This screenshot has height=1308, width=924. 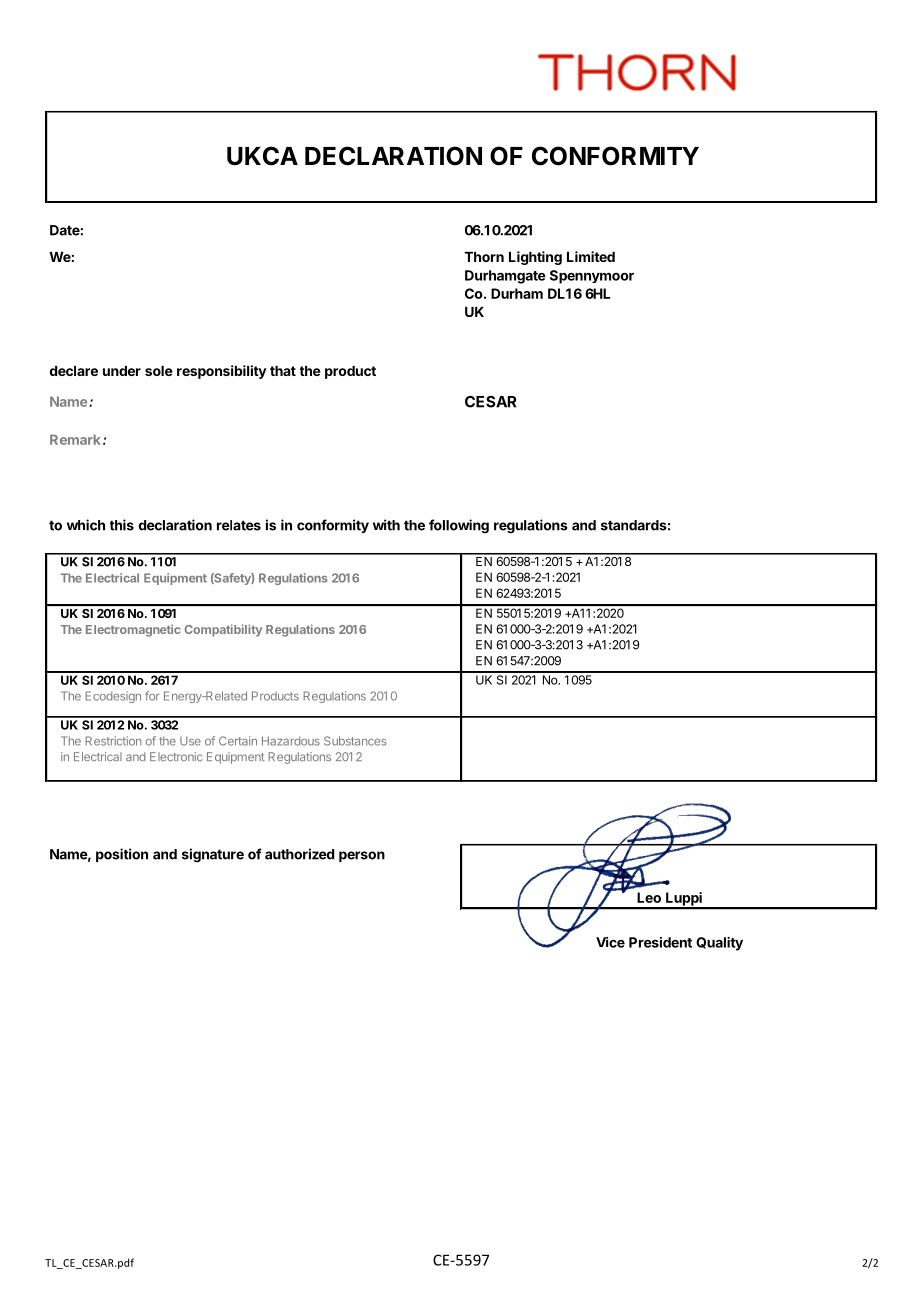 I want to click on Electromagnetic, so click(x=133, y=630).
